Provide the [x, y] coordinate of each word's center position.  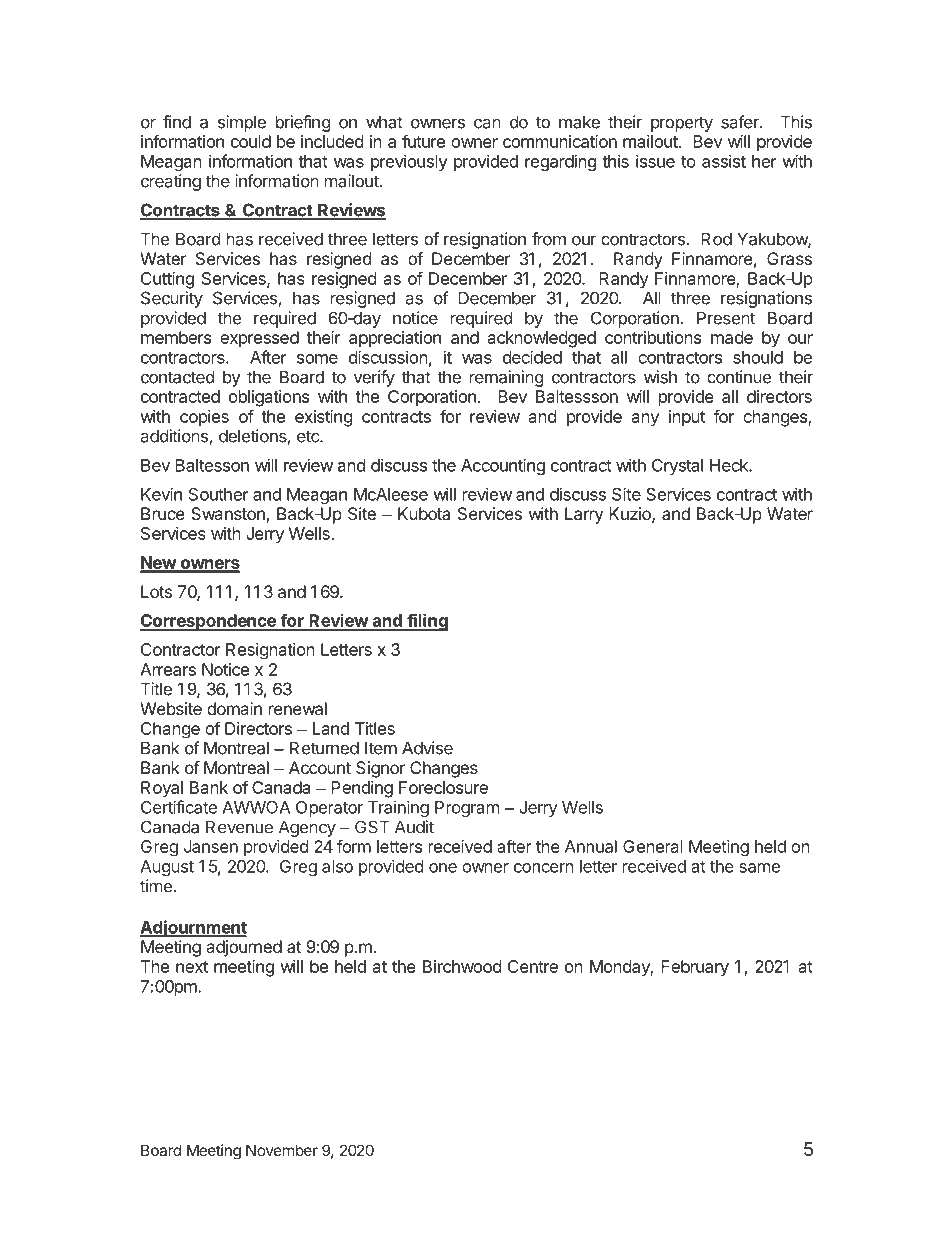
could [251, 141]
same [759, 868]
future [423, 141]
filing [427, 622]
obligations [269, 398]
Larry [584, 515]
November [282, 1150]
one [443, 868]
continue [739, 377]
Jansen [211, 846]
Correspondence [209, 622]
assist [724, 161]
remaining [507, 378]
